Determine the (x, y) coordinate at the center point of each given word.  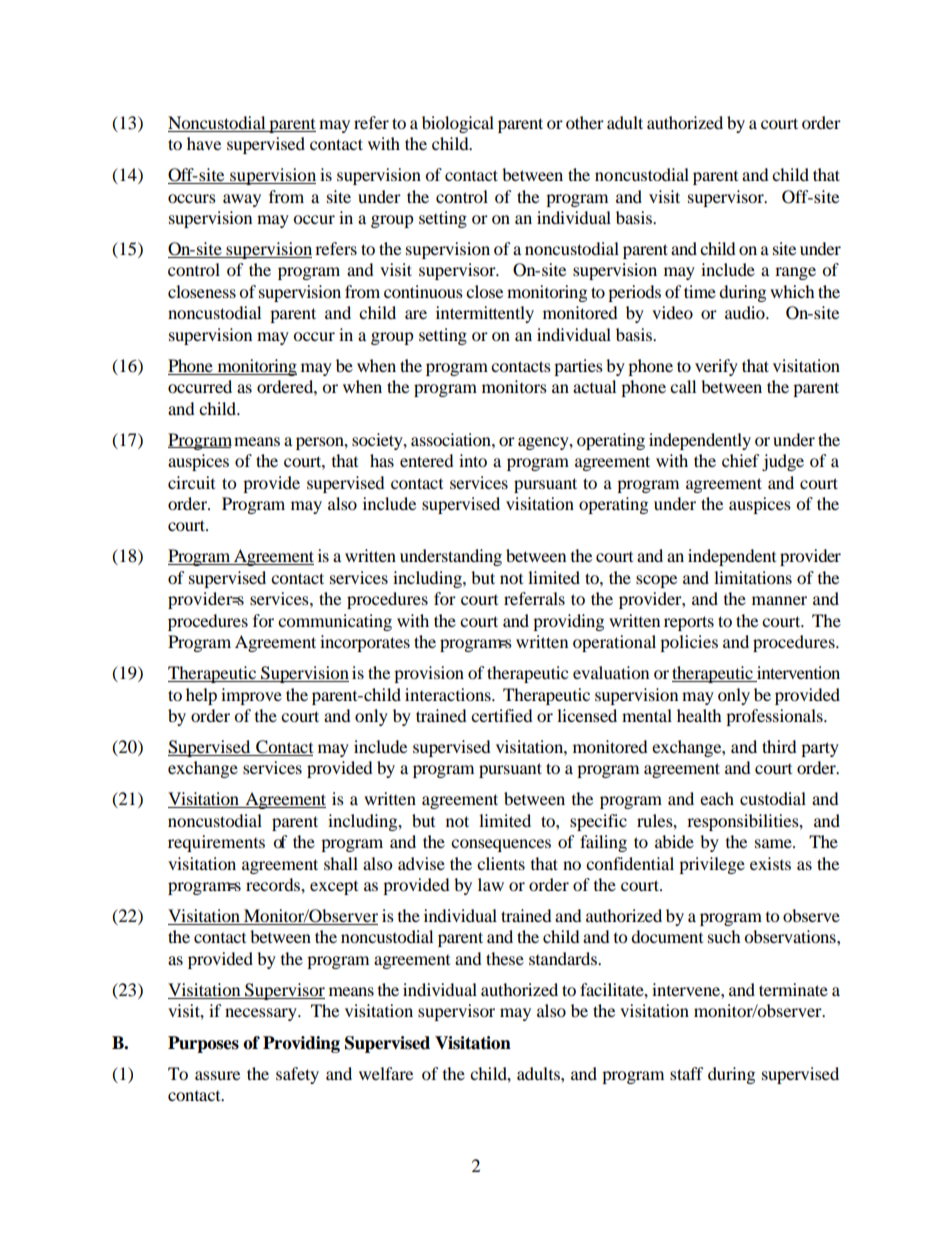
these (505, 958)
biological (458, 124)
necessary (262, 1014)
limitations (753, 577)
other (585, 122)
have (204, 143)
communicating (335, 622)
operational (614, 643)
